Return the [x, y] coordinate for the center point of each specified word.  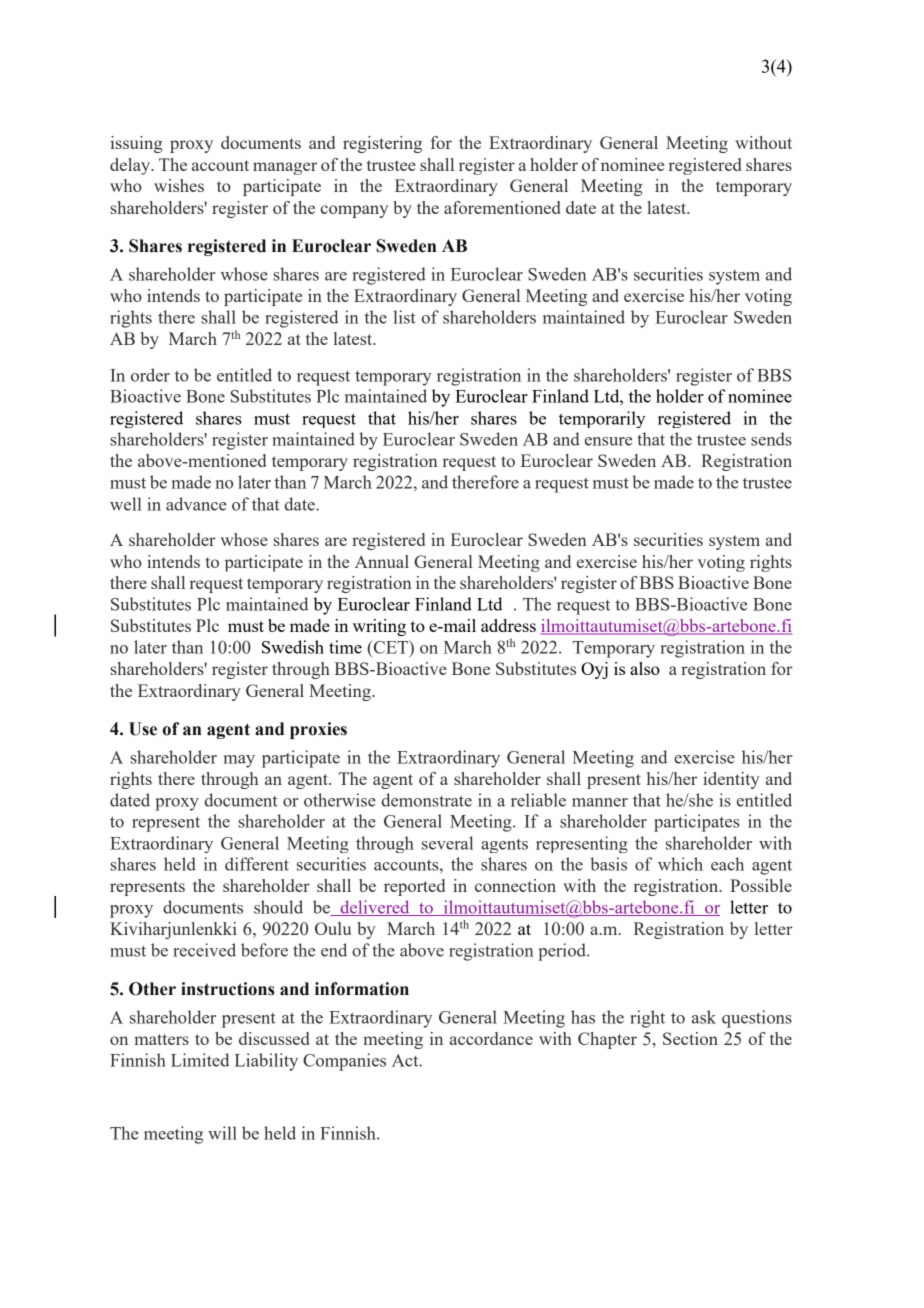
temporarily [602, 419]
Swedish [293, 647]
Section [690, 1038]
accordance [491, 1038]
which [680, 864]
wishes [179, 185]
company [354, 211]
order [150, 375]
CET [390, 647]
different [257, 864]
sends [771, 439]
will [222, 1133]
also [645, 668]
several [447, 843]
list [404, 317]
